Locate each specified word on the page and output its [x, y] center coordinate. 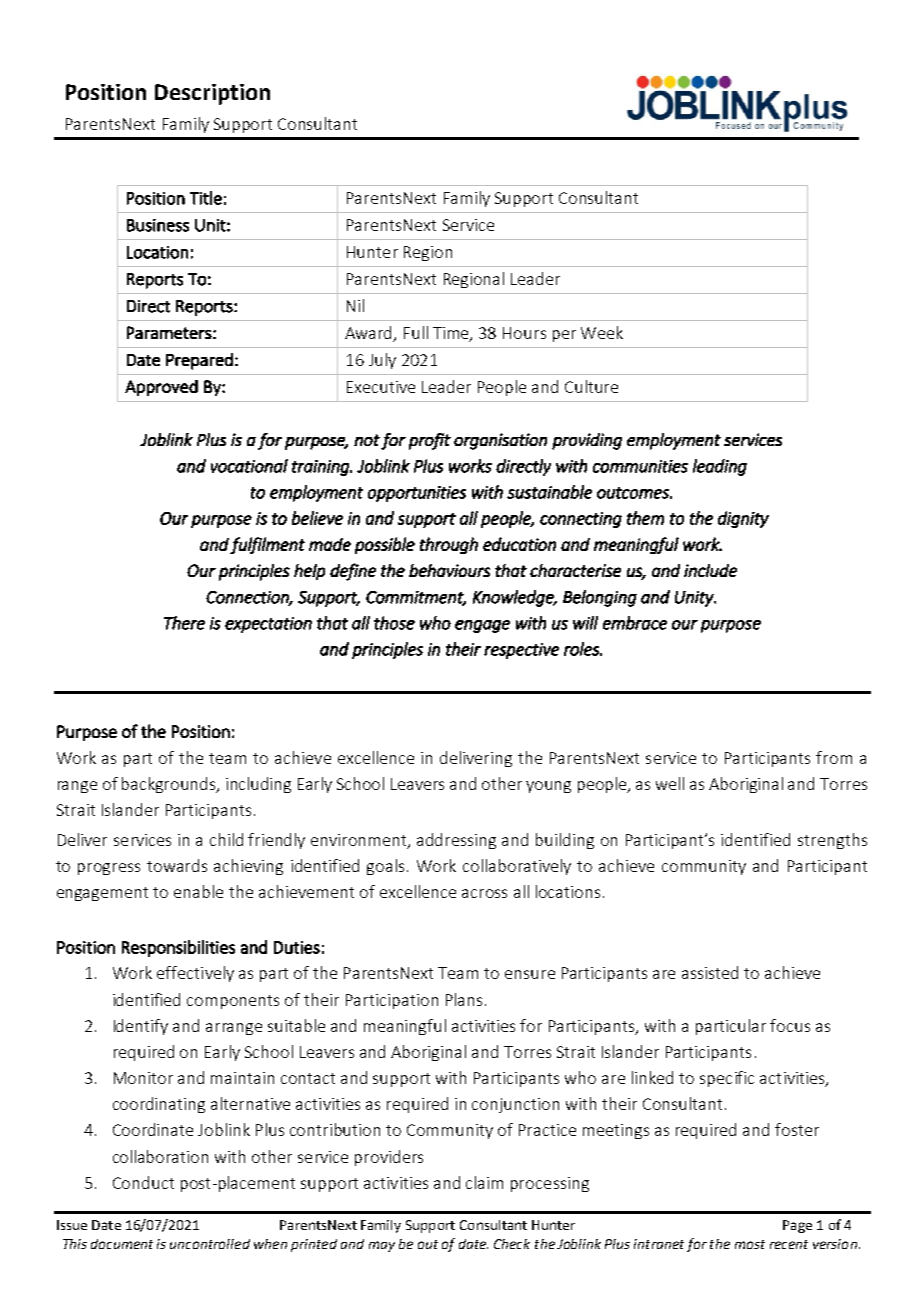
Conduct [143, 1182]
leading [720, 467]
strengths [832, 841]
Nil [355, 305]
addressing [456, 841]
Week [602, 332]
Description [212, 94]
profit [430, 441]
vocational [249, 466]
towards [177, 865]
